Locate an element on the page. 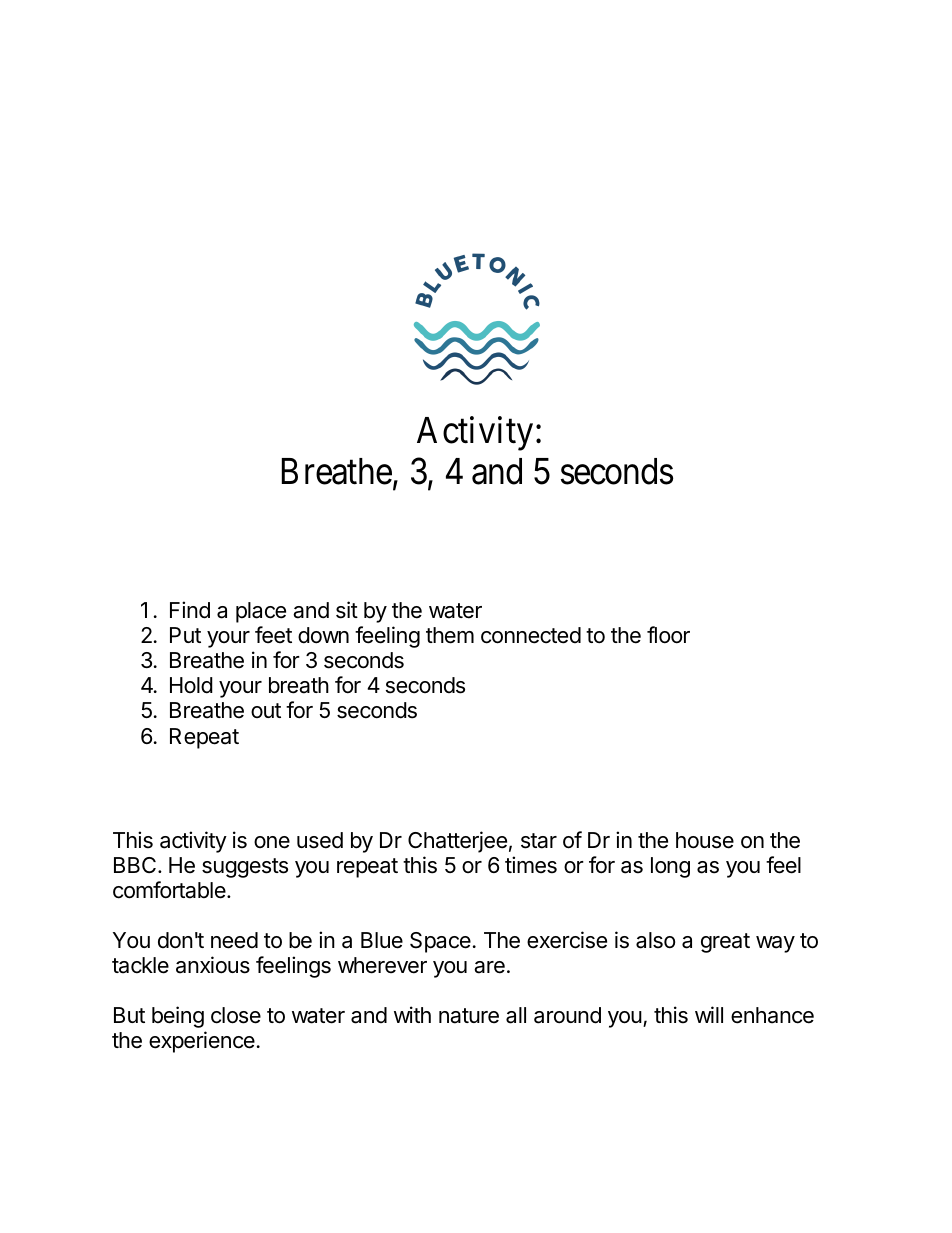  floor is located at coordinates (668, 635).
